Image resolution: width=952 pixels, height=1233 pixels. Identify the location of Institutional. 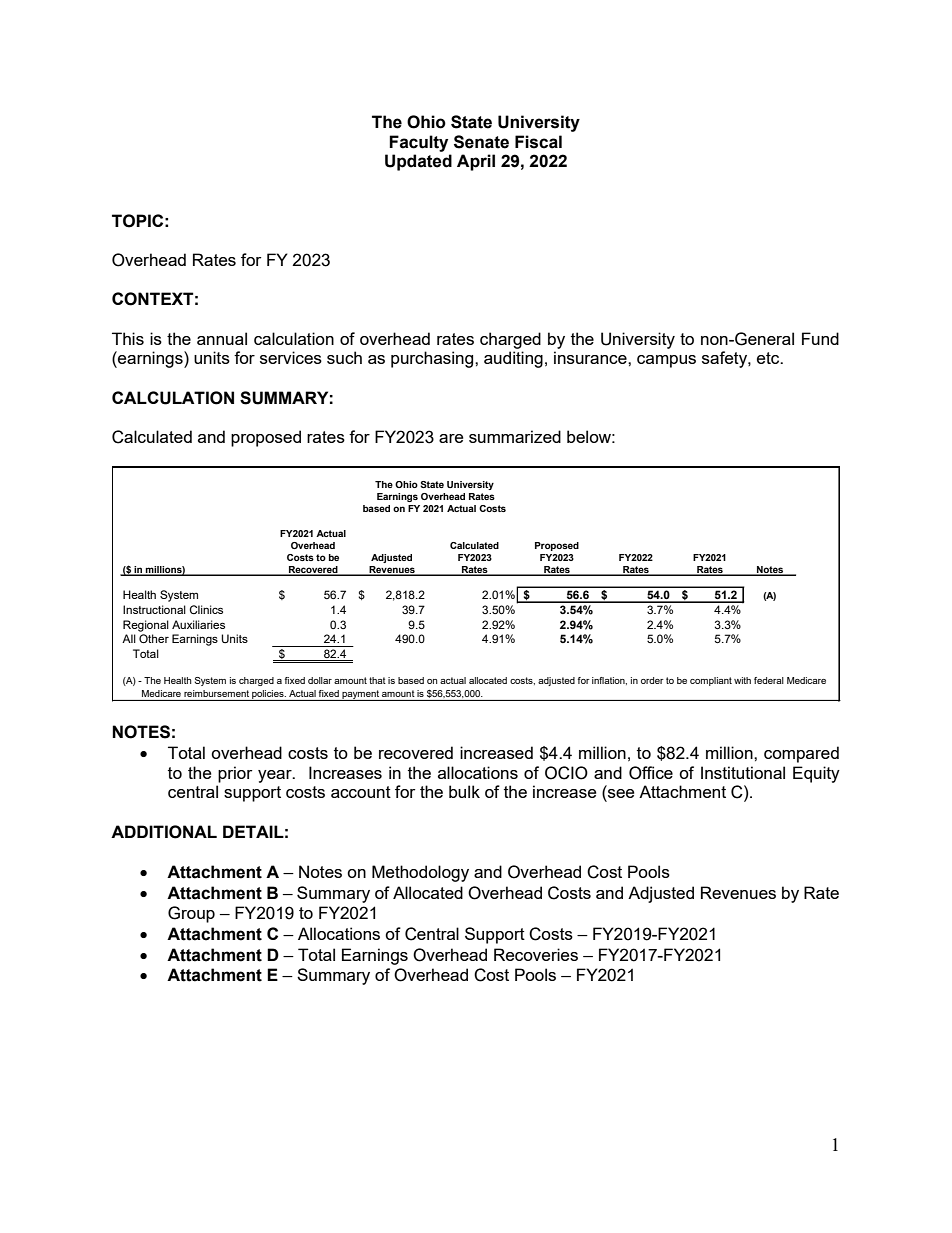
(743, 772).
